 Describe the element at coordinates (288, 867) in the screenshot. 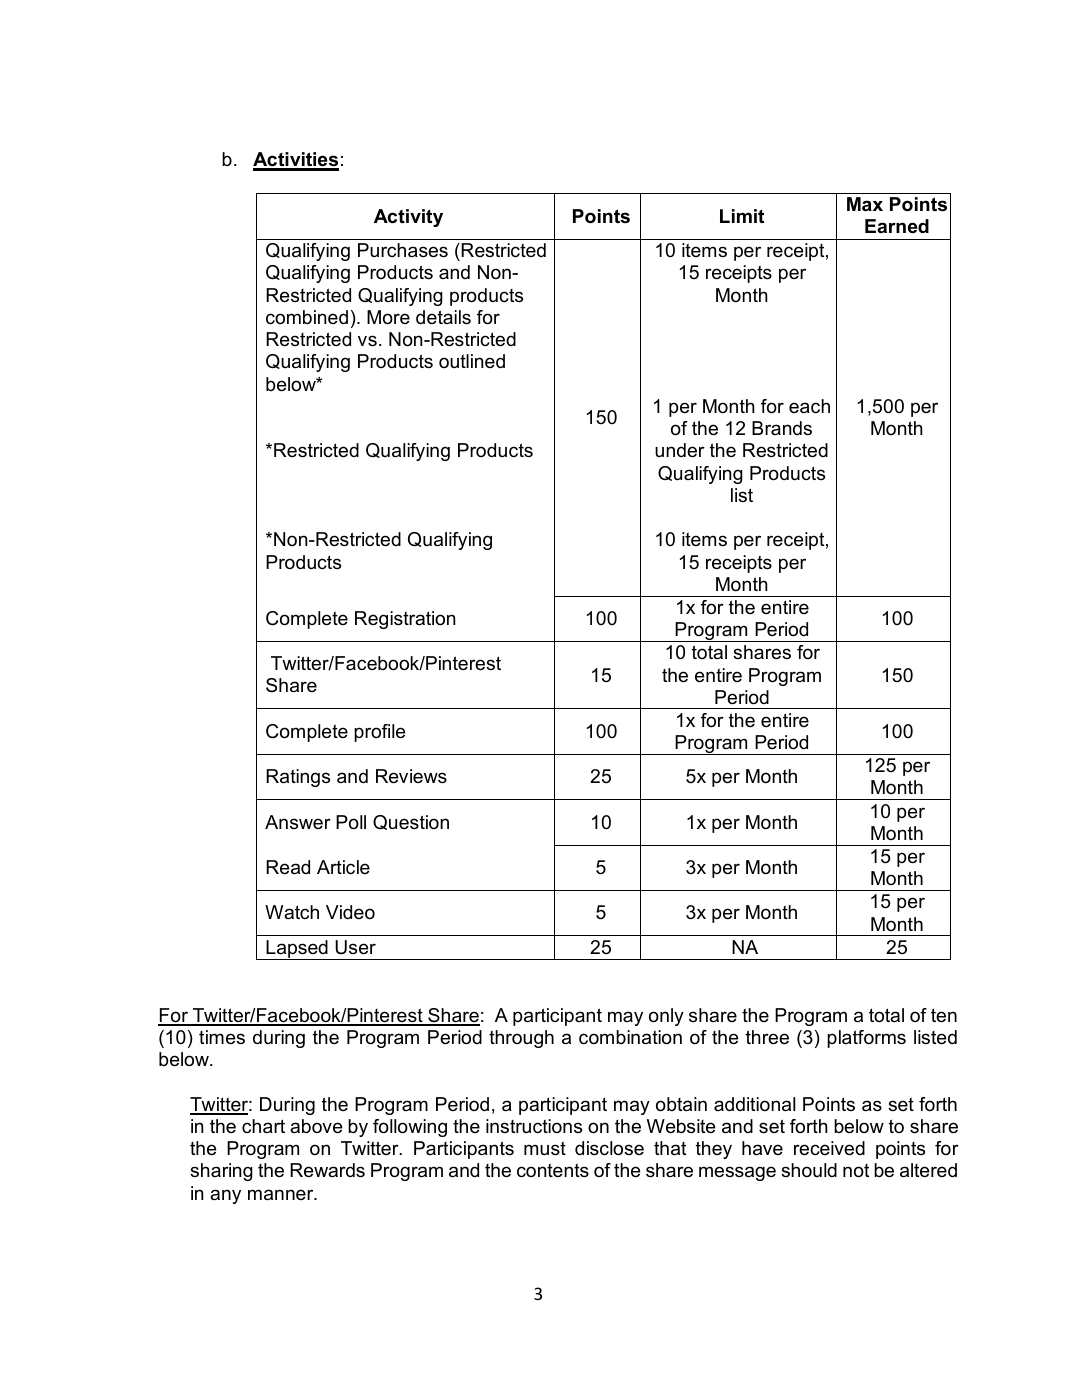

I see `Read` at that location.
